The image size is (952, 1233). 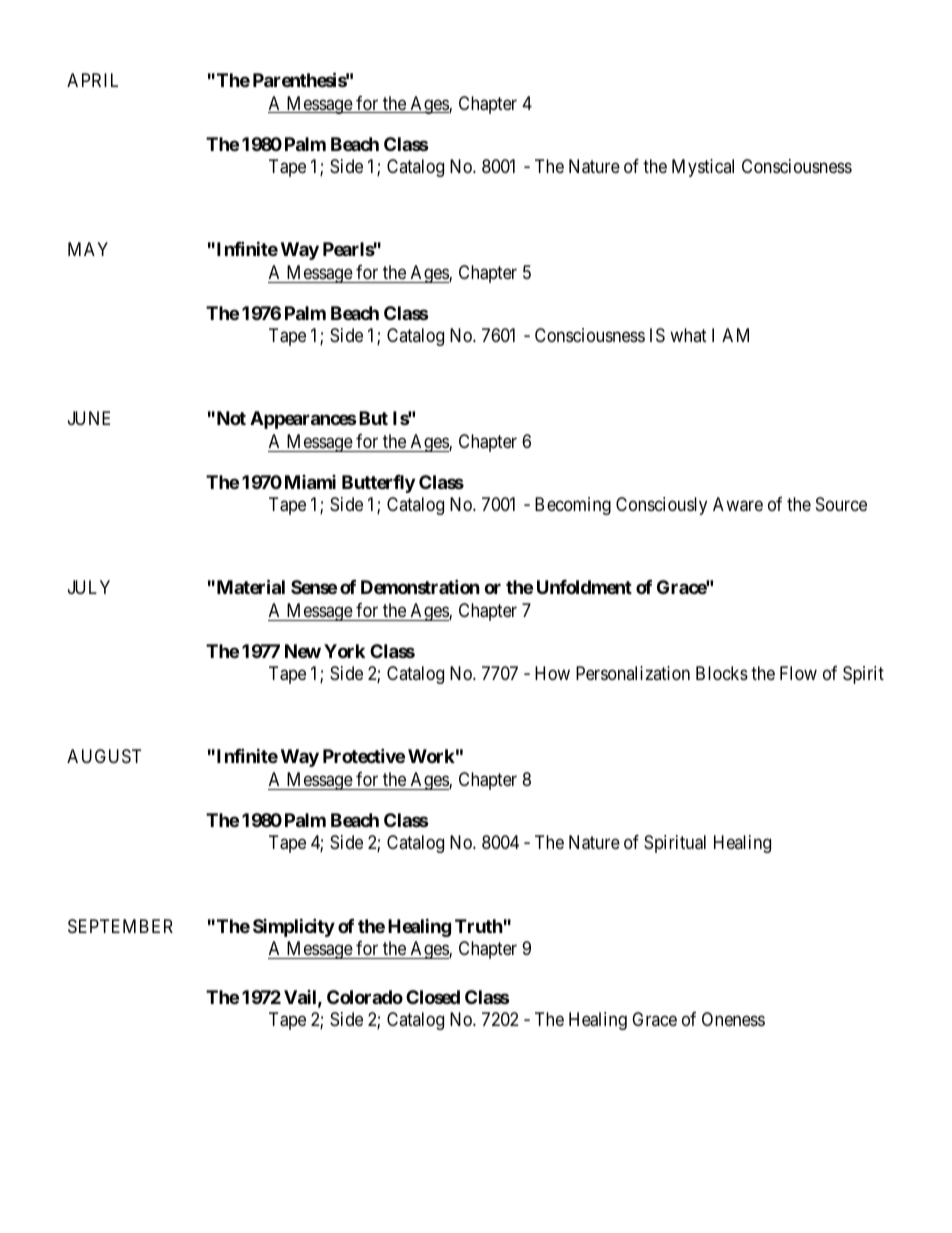 What do you see at coordinates (378, 484) in the screenshot?
I see `Butterfly` at bounding box center [378, 484].
